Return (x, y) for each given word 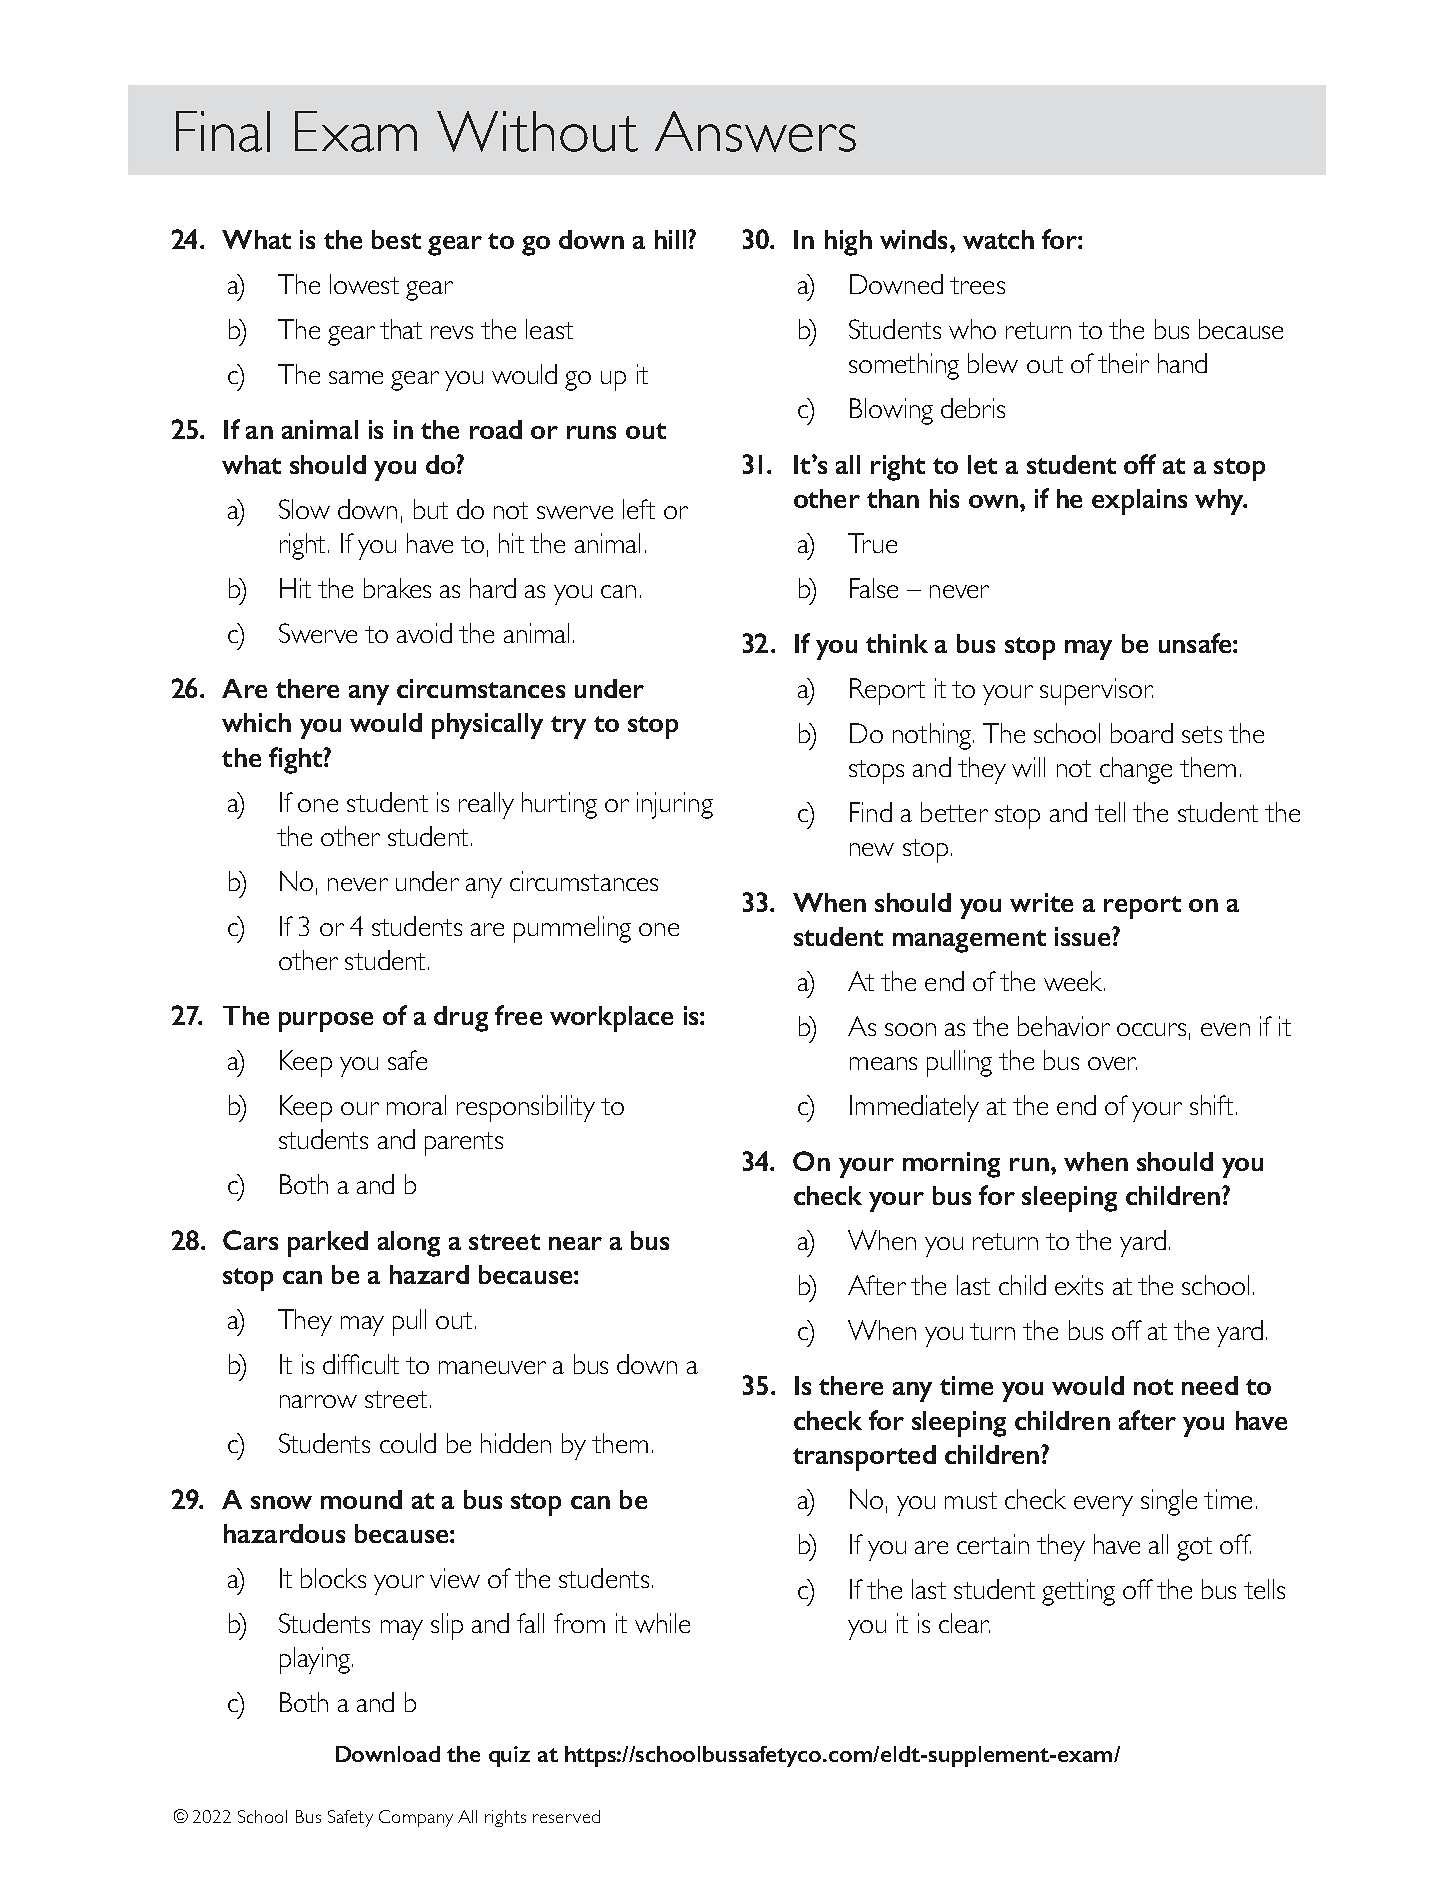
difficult (361, 1364)
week (1074, 981)
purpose (326, 1022)
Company (416, 1818)
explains (1139, 502)
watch (998, 239)
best (396, 239)
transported (864, 1458)
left (639, 509)
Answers (755, 131)
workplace (611, 1019)
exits (1079, 1285)
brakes (397, 588)
